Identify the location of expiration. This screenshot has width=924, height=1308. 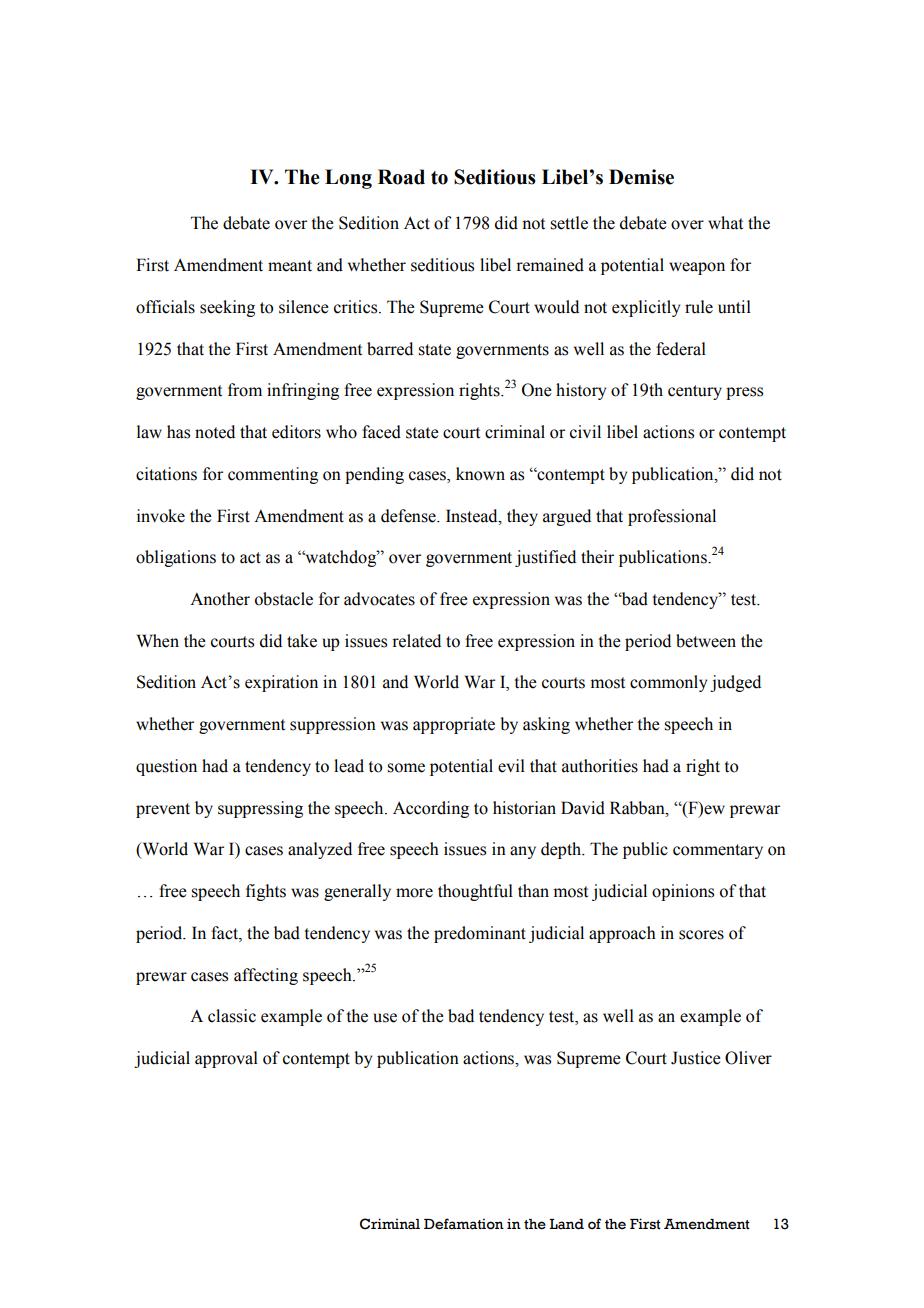
(281, 683).
